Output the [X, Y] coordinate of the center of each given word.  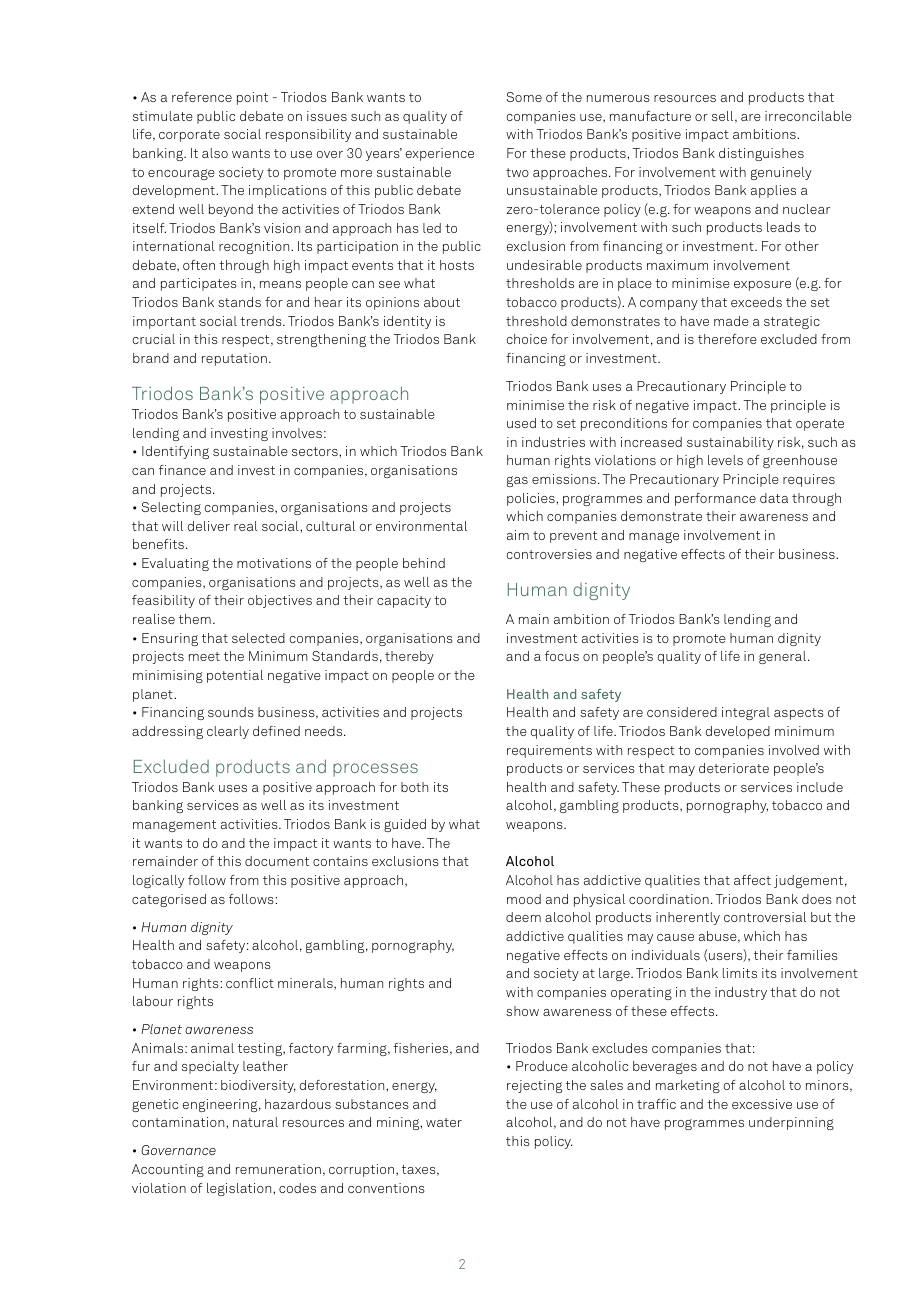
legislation [240, 1189]
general [784, 657]
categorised [169, 900]
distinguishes [761, 154]
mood [524, 899]
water [444, 1122]
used [521, 423]
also [215, 153]
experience [440, 154]
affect [752, 880]
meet [204, 656]
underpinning [791, 1123]
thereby [409, 657]
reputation [234, 359]
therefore [727, 339]
